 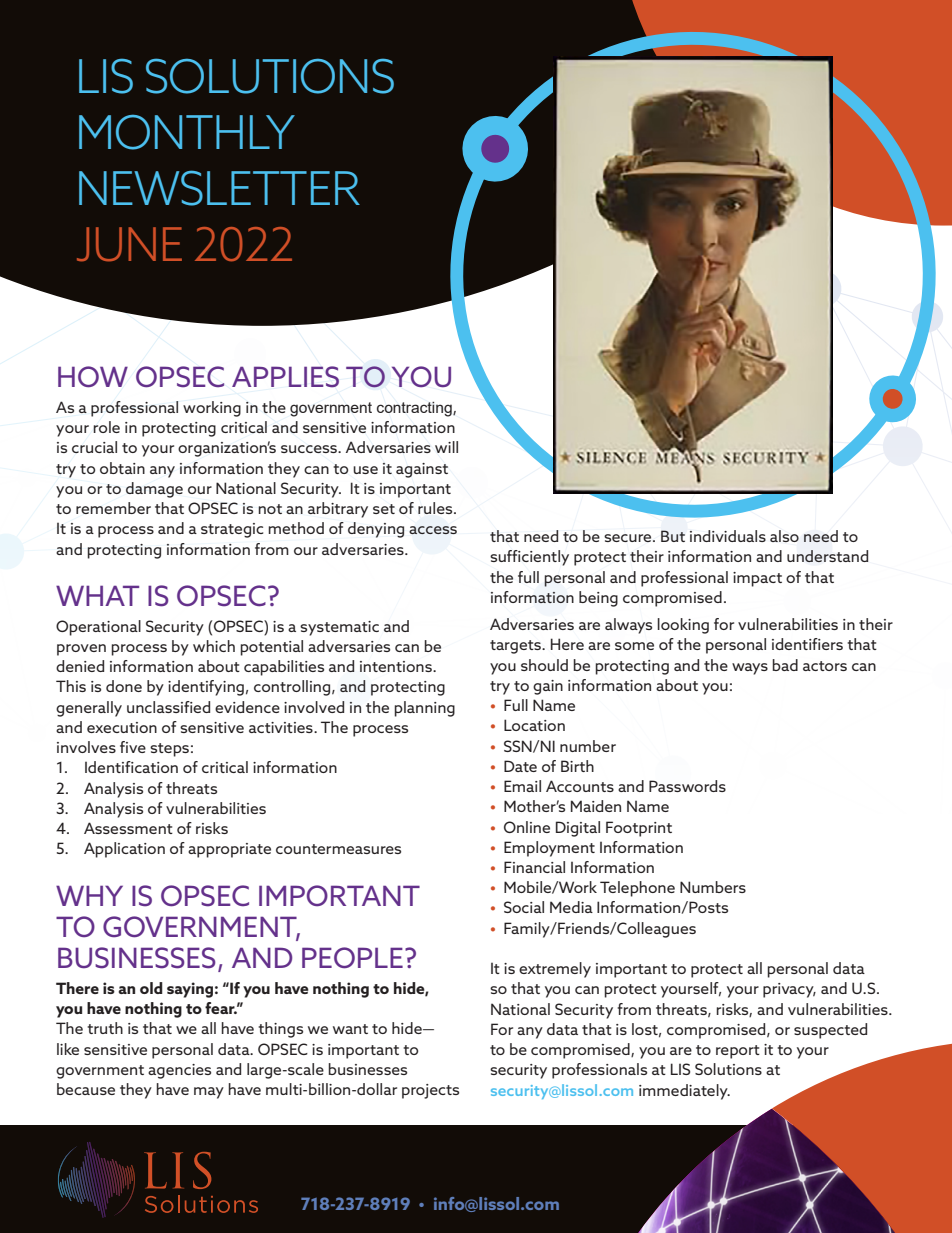 What do you see at coordinates (415, 409) in the screenshot?
I see `contracting` at bounding box center [415, 409].
